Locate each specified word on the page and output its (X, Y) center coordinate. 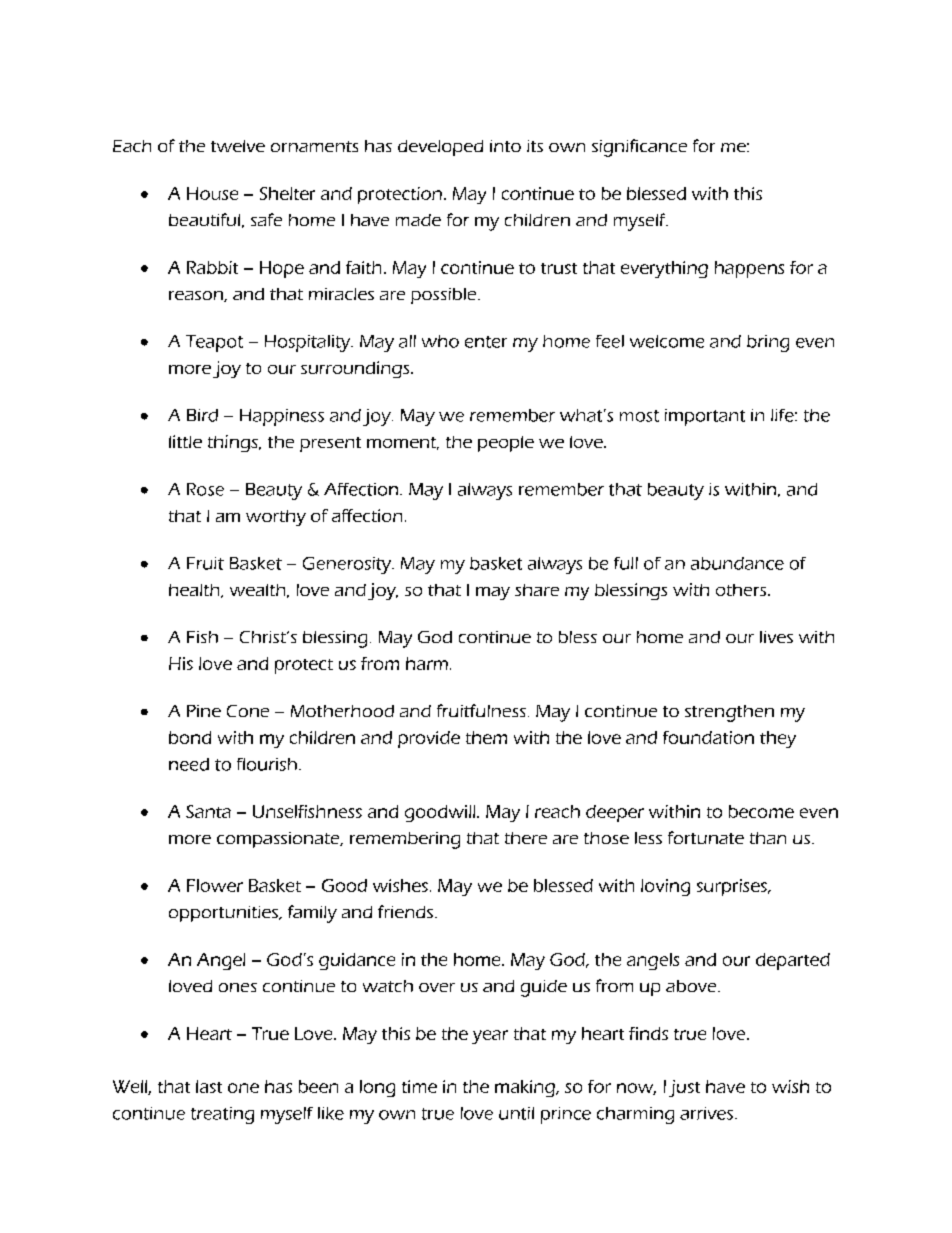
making (526, 1088)
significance (639, 148)
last (209, 1086)
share (537, 590)
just (684, 1088)
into (505, 146)
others (742, 590)
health (195, 591)
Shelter (287, 193)
